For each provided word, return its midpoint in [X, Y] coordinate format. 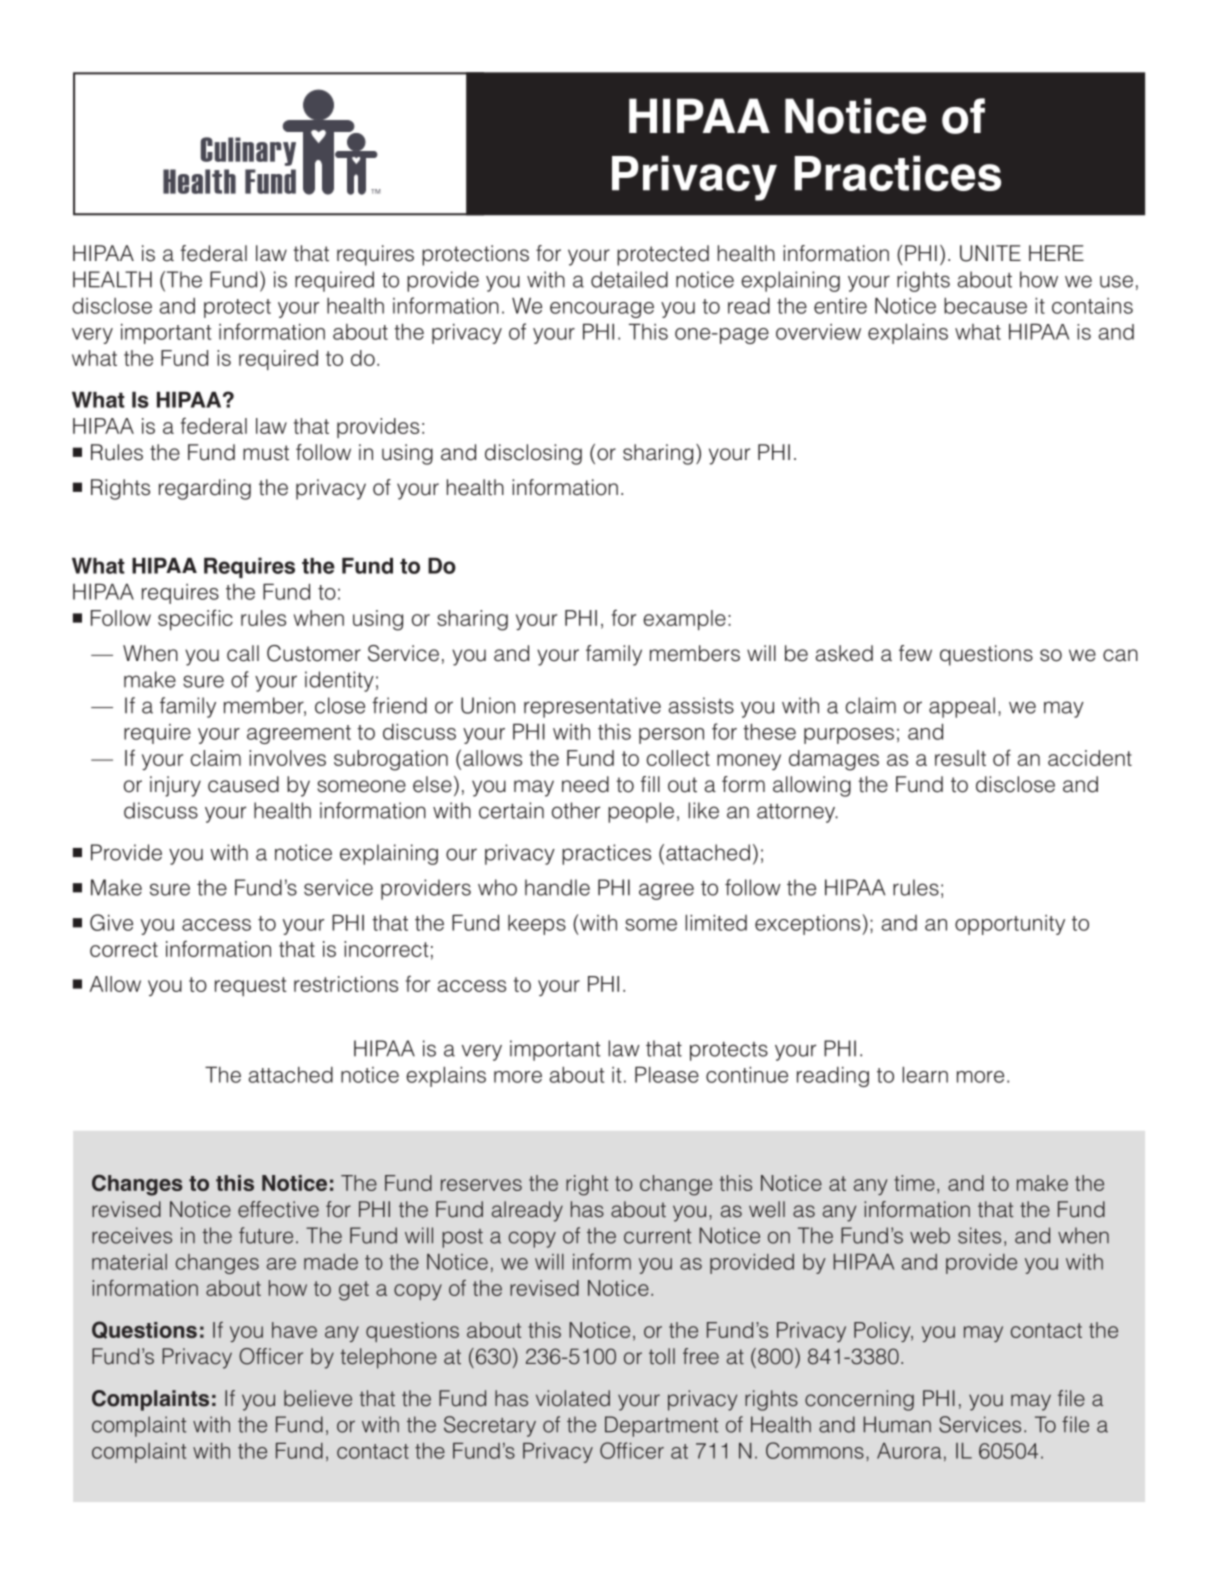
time [914, 1183]
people [641, 812]
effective [278, 1209]
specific [195, 619]
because [985, 305]
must [266, 453]
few [915, 653]
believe [318, 1398]
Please [667, 1074]
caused [243, 784]
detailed [629, 279]
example [684, 620]
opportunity [1010, 925]
